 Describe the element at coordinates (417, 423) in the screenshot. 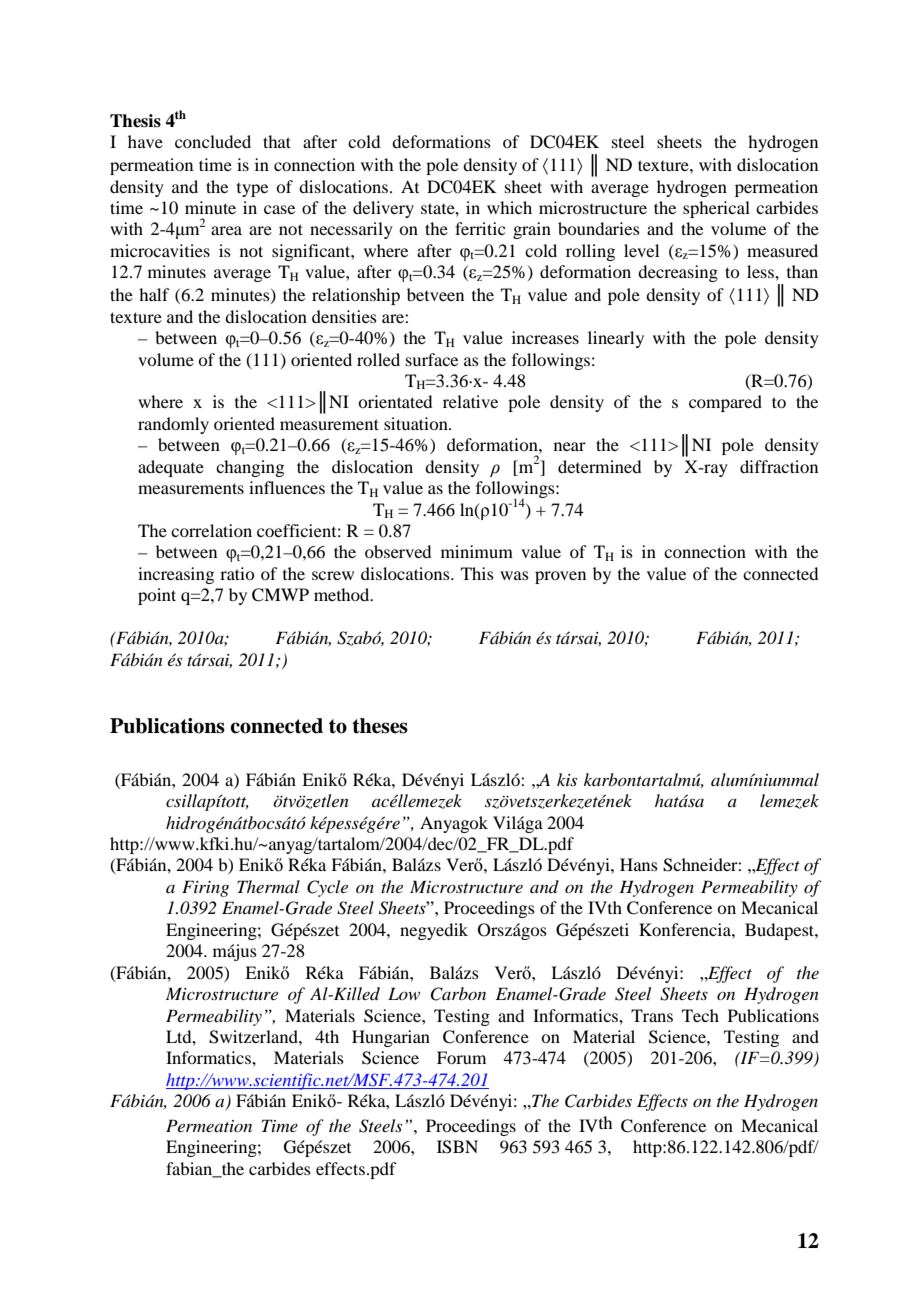

I see `situation` at that location.
